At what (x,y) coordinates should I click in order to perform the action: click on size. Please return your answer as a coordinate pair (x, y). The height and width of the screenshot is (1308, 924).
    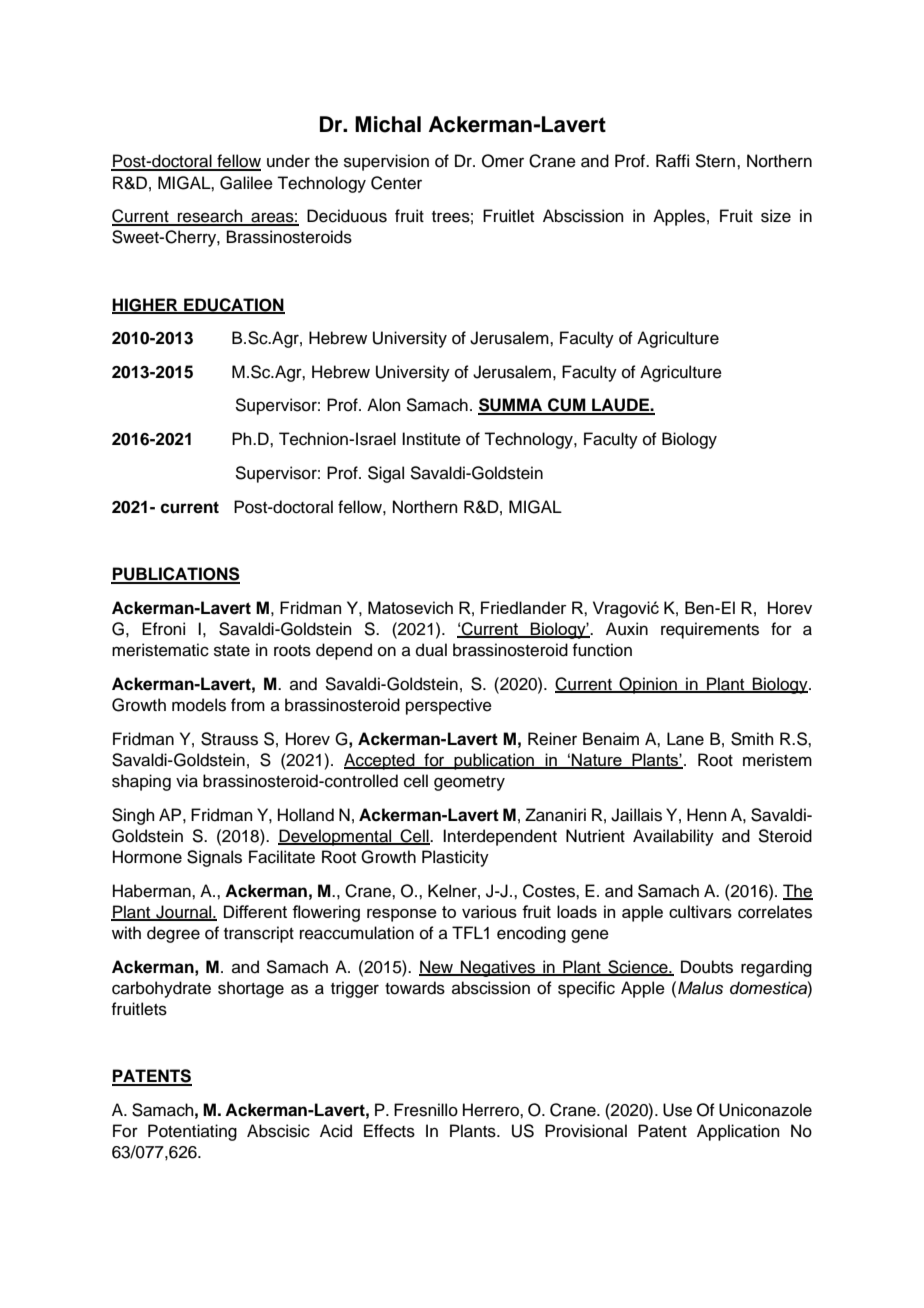
    Looking at the image, I should click on (776, 216).
